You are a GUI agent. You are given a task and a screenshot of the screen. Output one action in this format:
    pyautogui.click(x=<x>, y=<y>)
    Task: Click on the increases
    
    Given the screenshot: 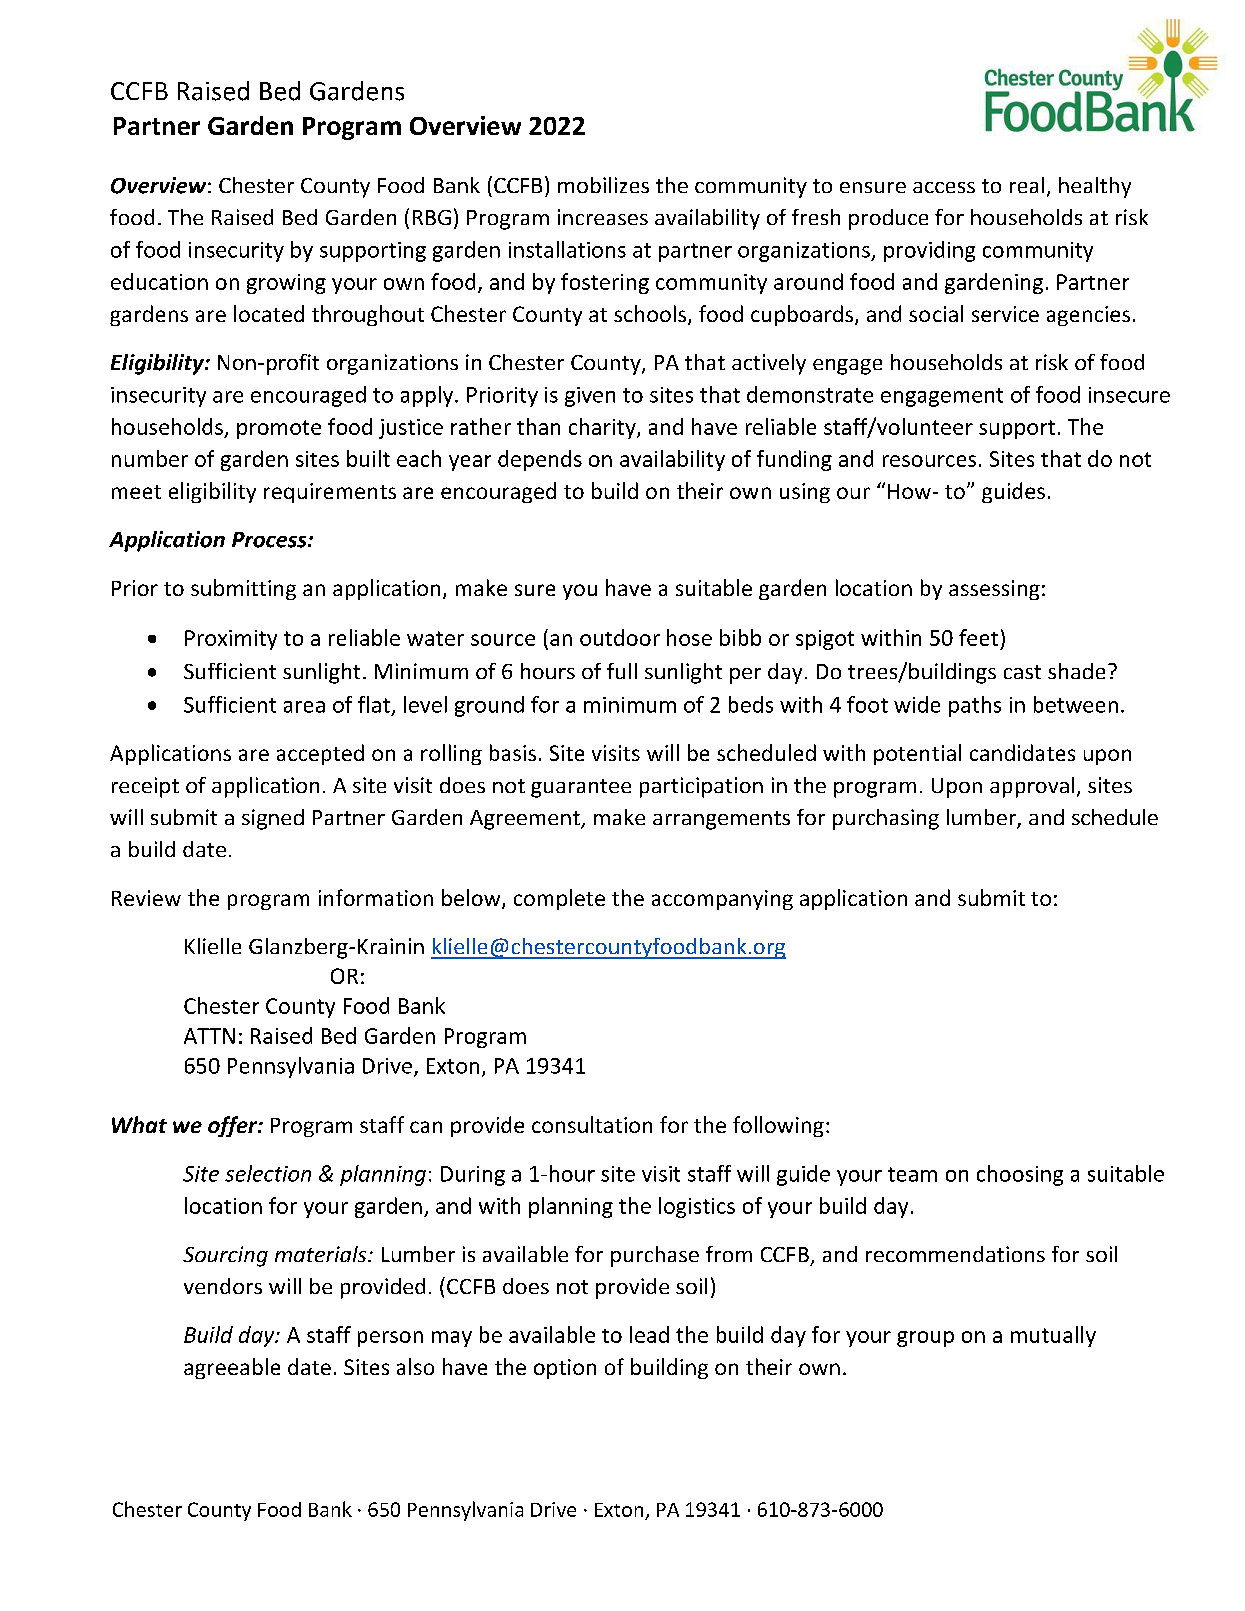 What is the action you would take?
    pyautogui.click(x=603, y=217)
